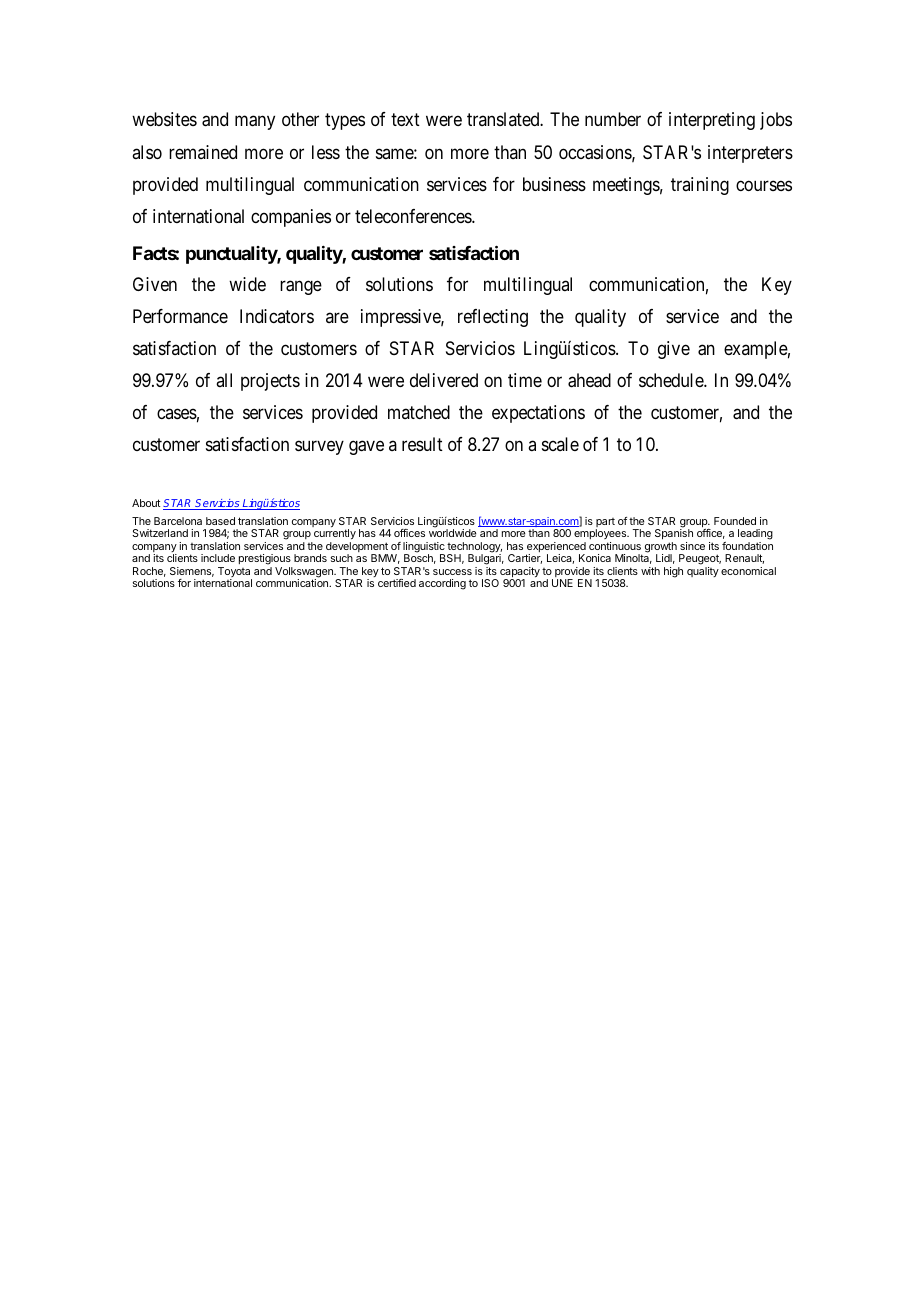 This screenshot has width=924, height=1308. Describe the element at coordinates (255, 123) in the screenshot. I see `many` at that location.
